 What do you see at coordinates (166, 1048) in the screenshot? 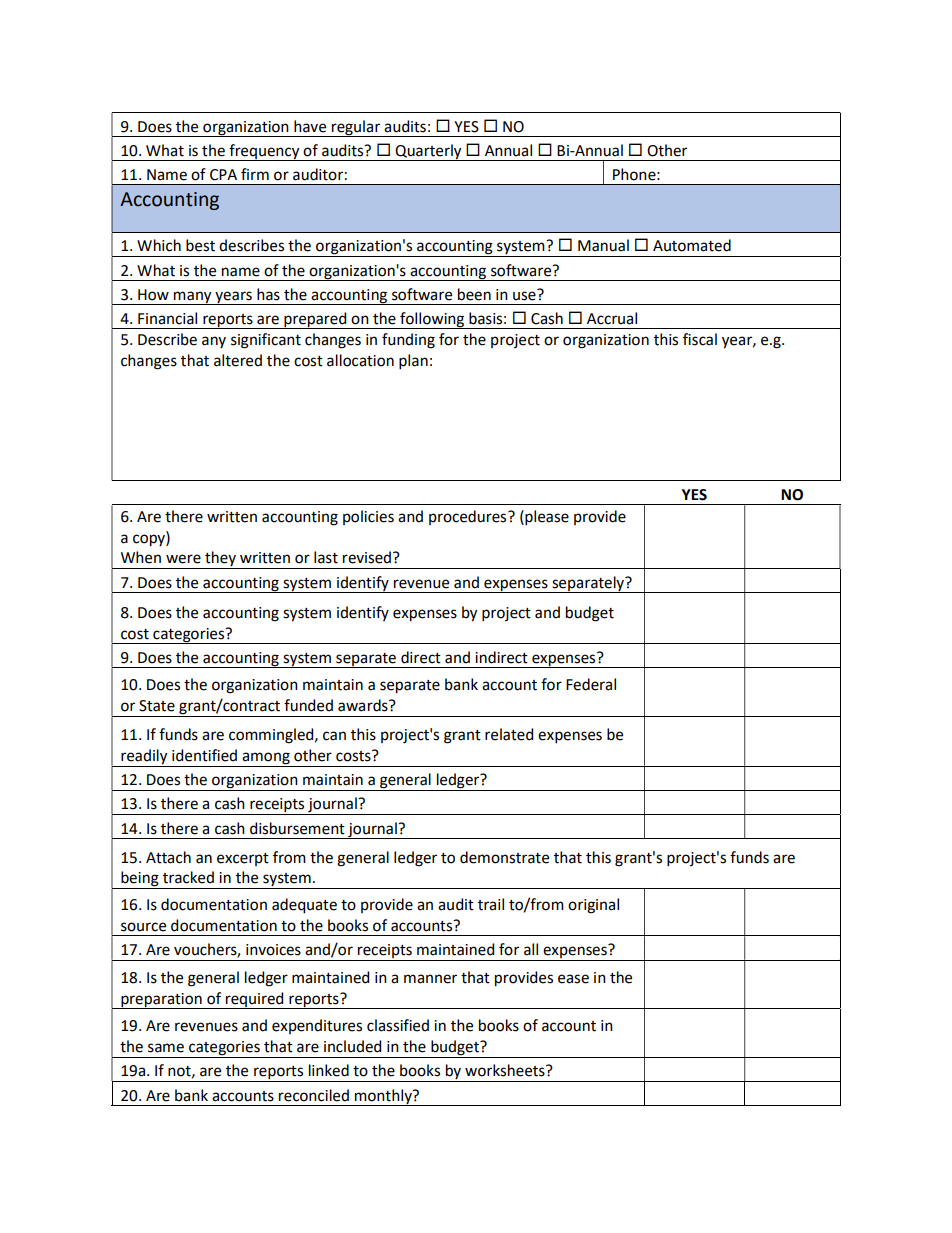
I see `same` at bounding box center [166, 1048].
